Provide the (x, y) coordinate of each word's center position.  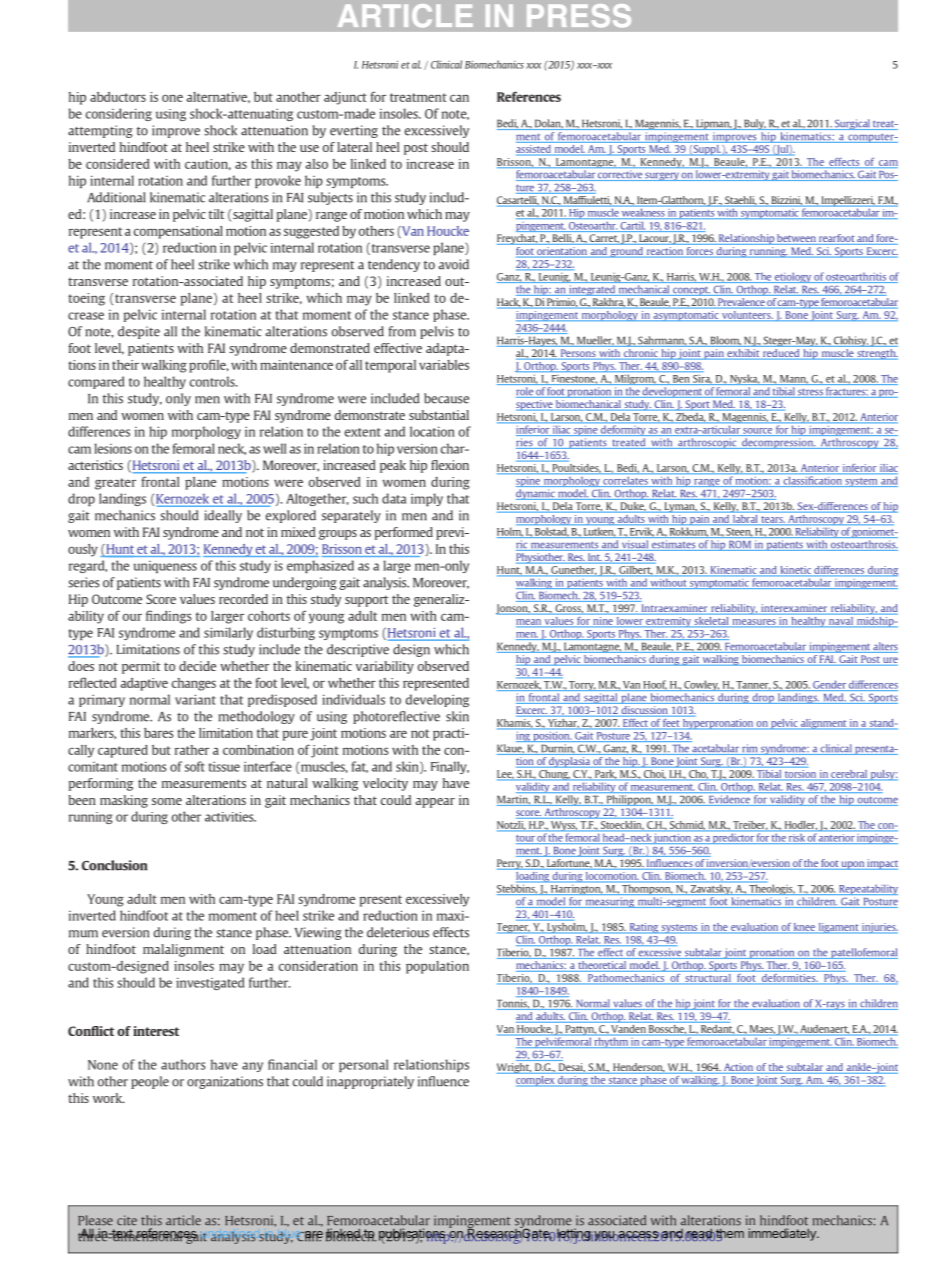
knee (804, 928)
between (796, 239)
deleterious (398, 932)
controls (213, 381)
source (758, 432)
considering (119, 114)
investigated (210, 983)
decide (197, 666)
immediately (783, 1234)
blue (289, 1233)
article (183, 1220)
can (459, 98)
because (446, 398)
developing (437, 700)
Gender (829, 685)
